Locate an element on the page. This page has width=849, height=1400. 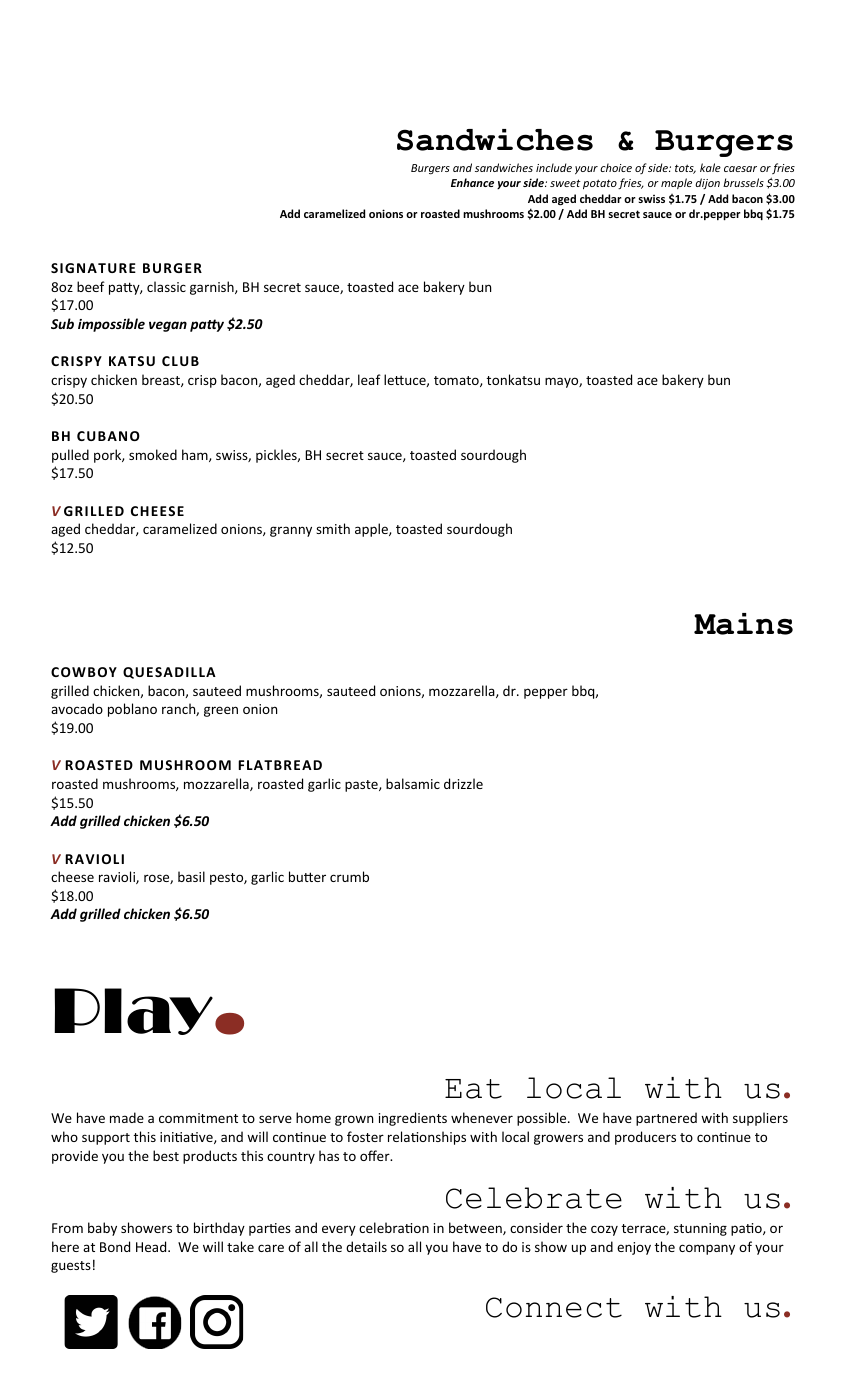
balsamic is located at coordinates (413, 783).
